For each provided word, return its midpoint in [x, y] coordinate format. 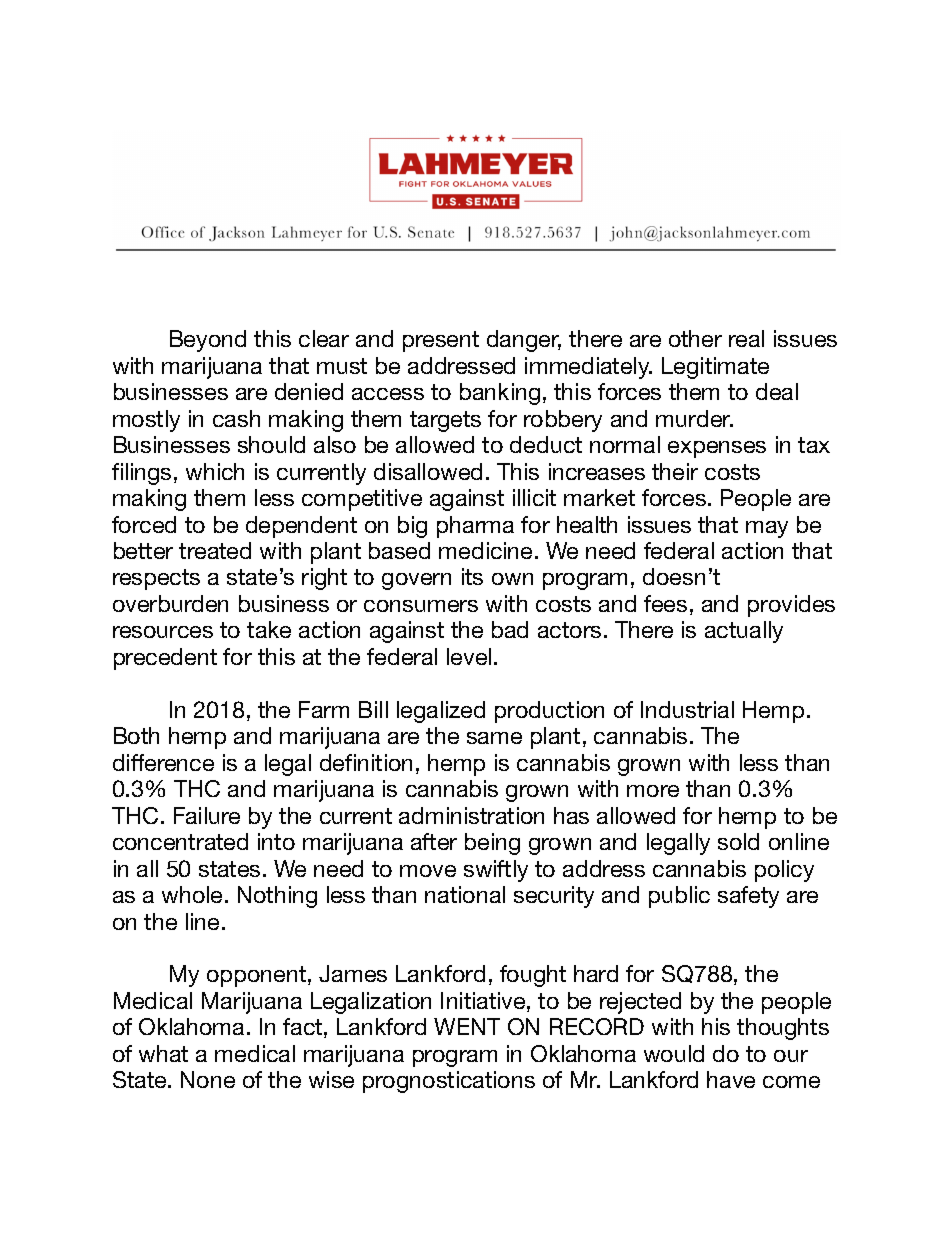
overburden [170, 603]
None [208, 1079]
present [441, 341]
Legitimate [715, 368]
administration [471, 815]
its [472, 576]
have [731, 1079]
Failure [207, 815]
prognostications [449, 1082]
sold [738, 841]
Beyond [208, 341]
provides [791, 606]
